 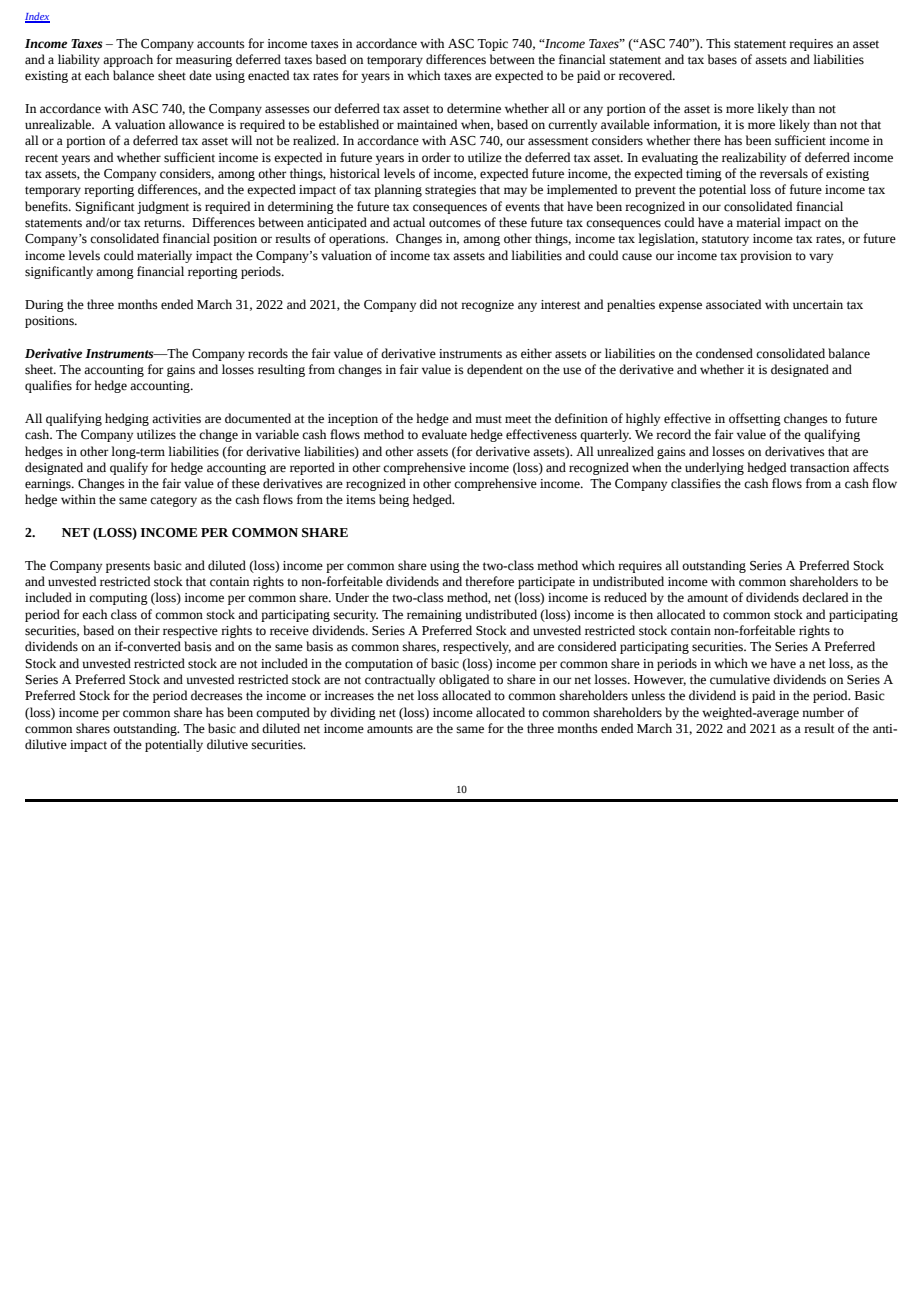 What do you see at coordinates (733, 304) in the document?
I see `associated` at bounding box center [733, 304].
